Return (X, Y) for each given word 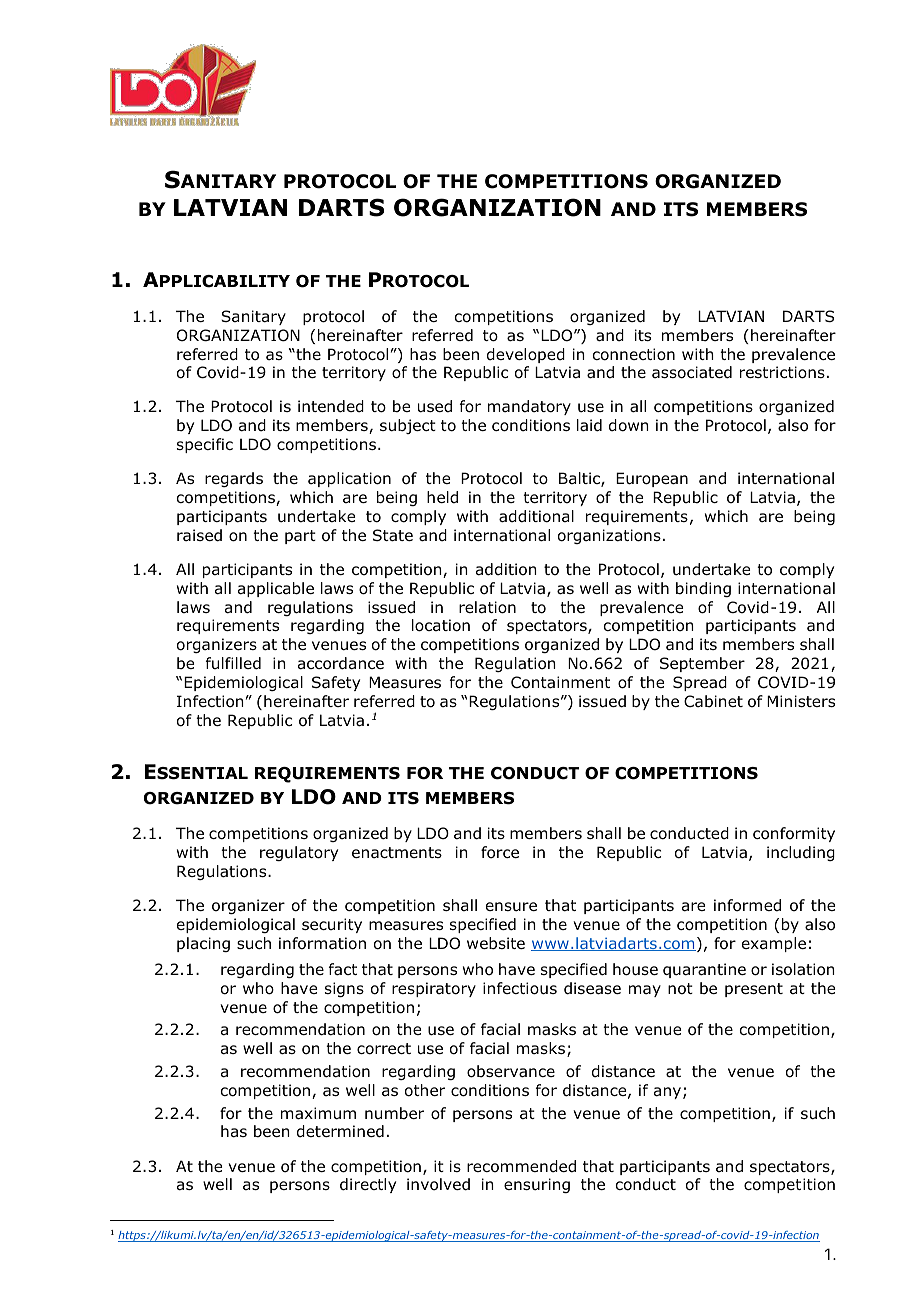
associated (692, 372)
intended (331, 406)
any (669, 1093)
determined (340, 1131)
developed (526, 355)
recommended (521, 1166)
